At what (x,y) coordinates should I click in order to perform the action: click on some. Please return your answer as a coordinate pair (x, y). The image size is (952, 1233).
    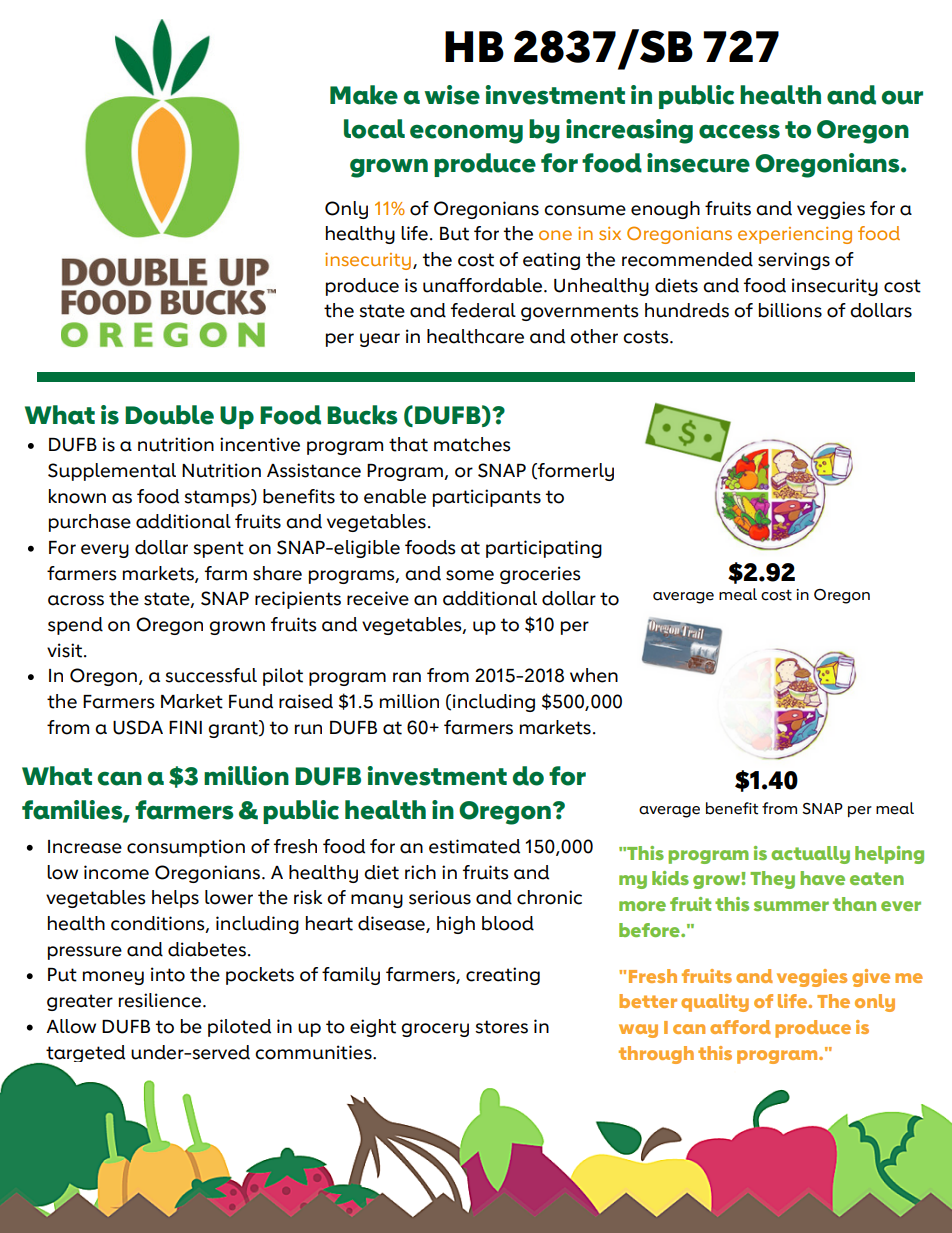
    Looking at the image, I should click on (470, 575).
